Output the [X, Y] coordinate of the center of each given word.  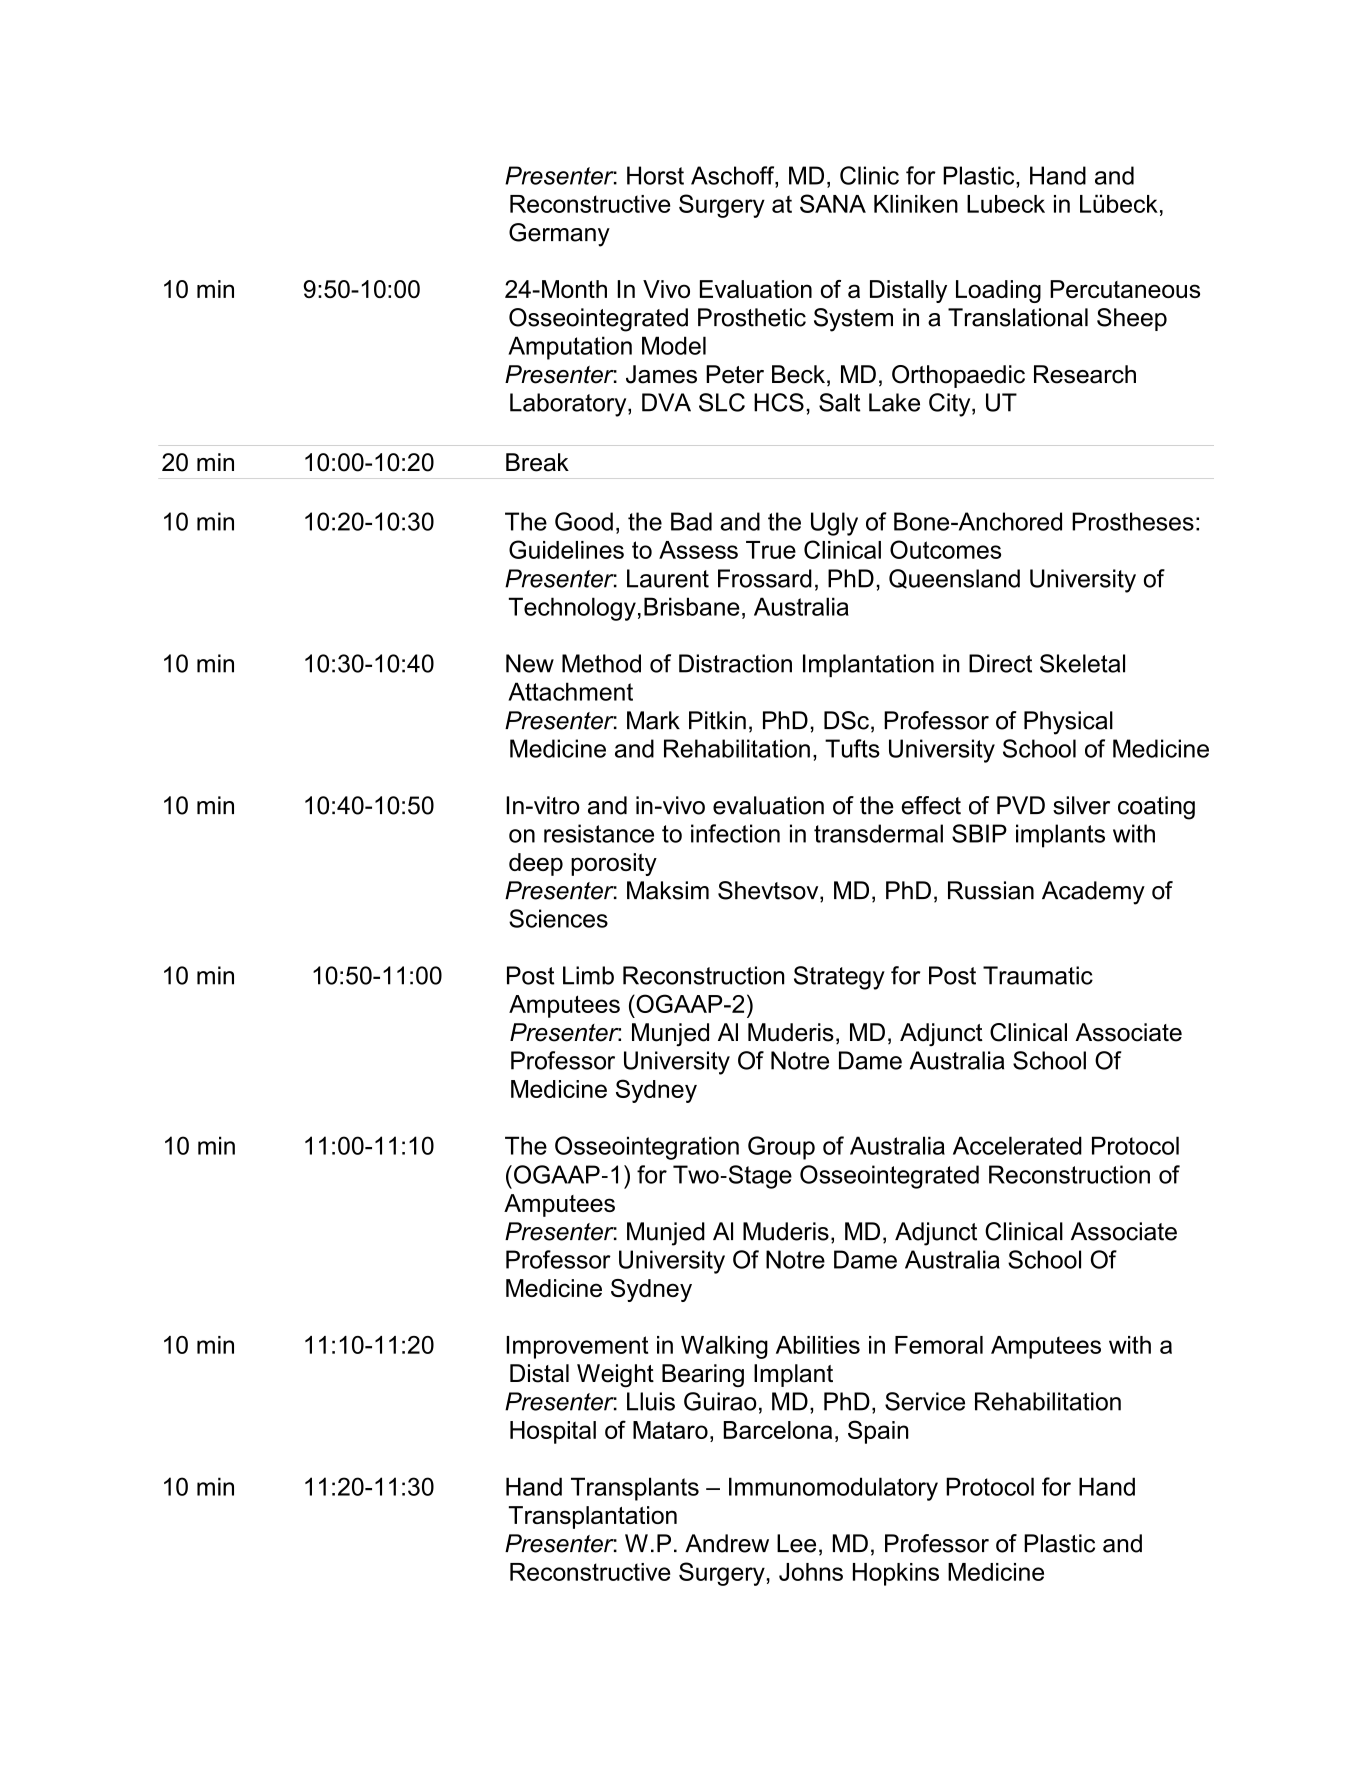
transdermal [878, 833]
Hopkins [896, 1574]
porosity [614, 864]
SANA [833, 203]
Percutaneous [1125, 289]
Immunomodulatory [833, 1489]
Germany [559, 235]
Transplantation [593, 1517]
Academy [1093, 893]
